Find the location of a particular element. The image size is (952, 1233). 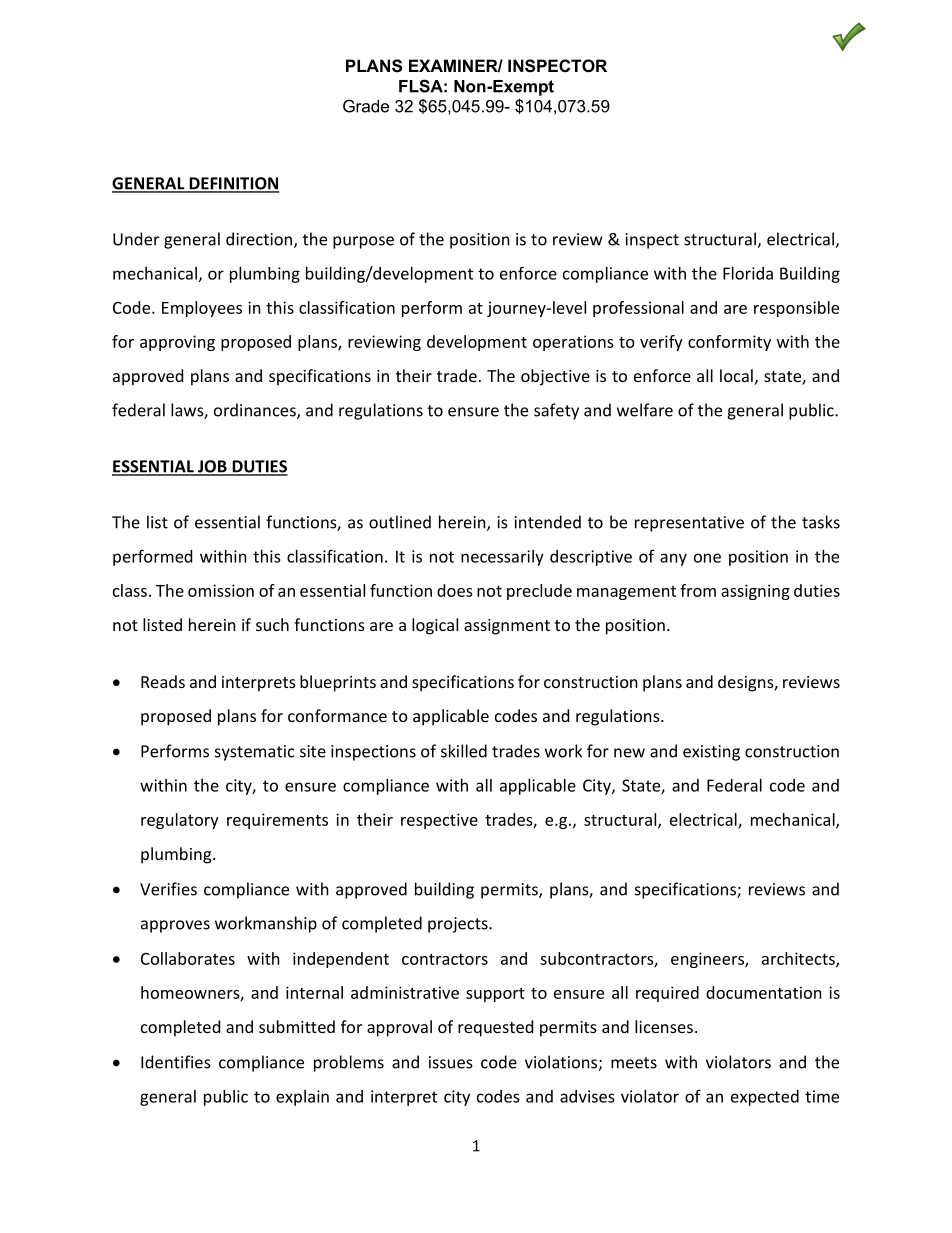

expected is located at coordinates (765, 1098).
